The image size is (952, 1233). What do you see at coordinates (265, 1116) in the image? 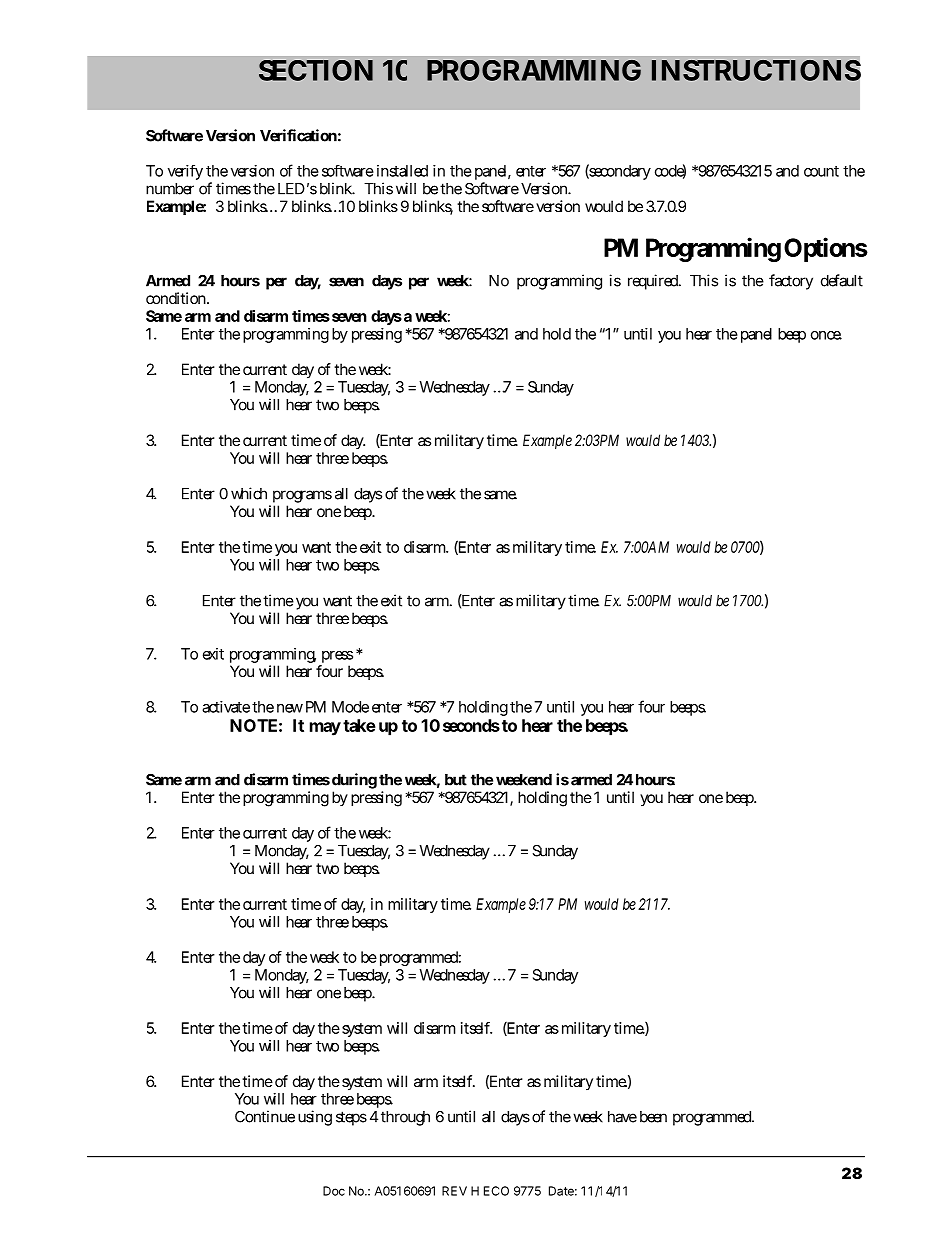
I see `Continue` at bounding box center [265, 1116].
